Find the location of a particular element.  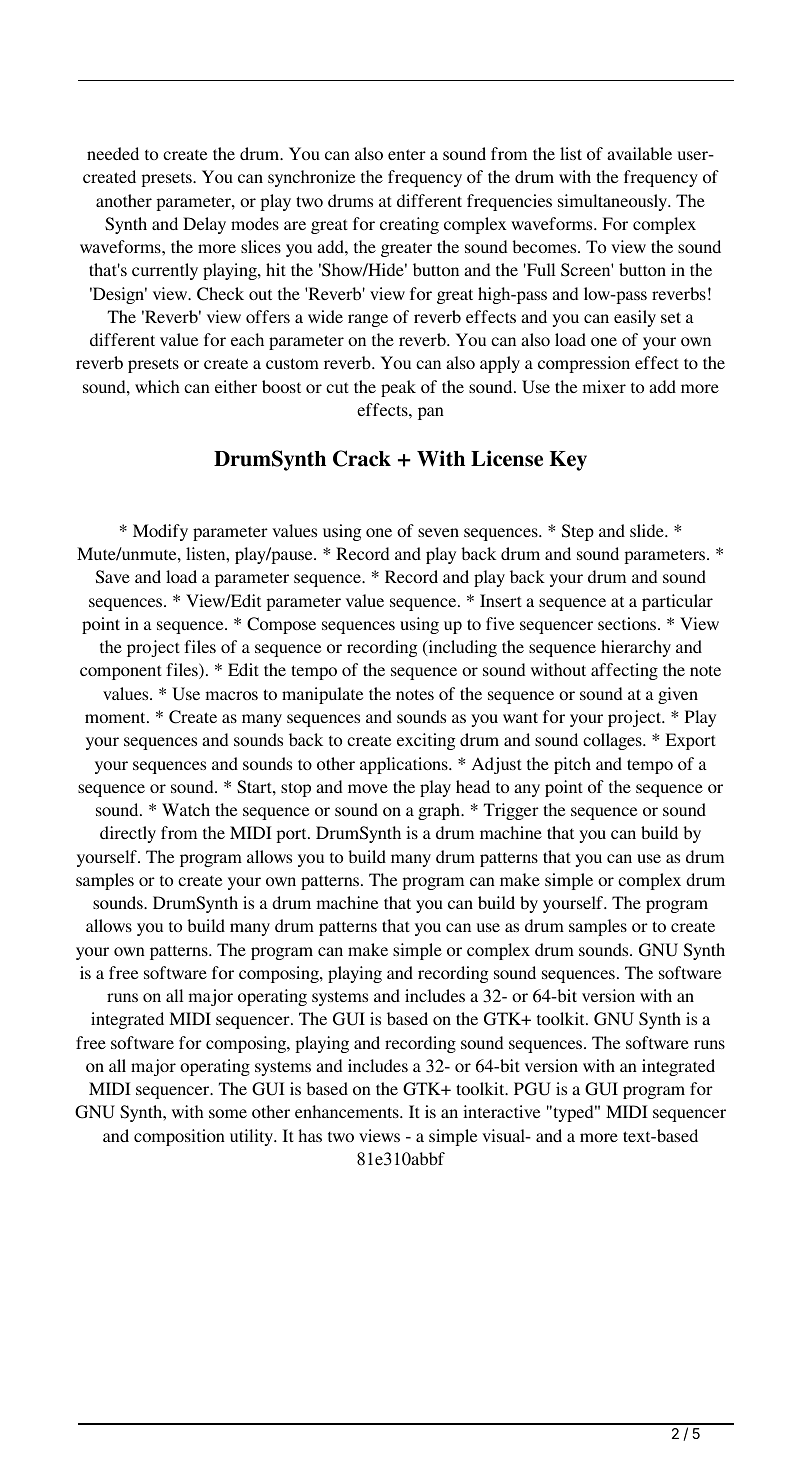

simultaneously is located at coordinates (614, 202).
